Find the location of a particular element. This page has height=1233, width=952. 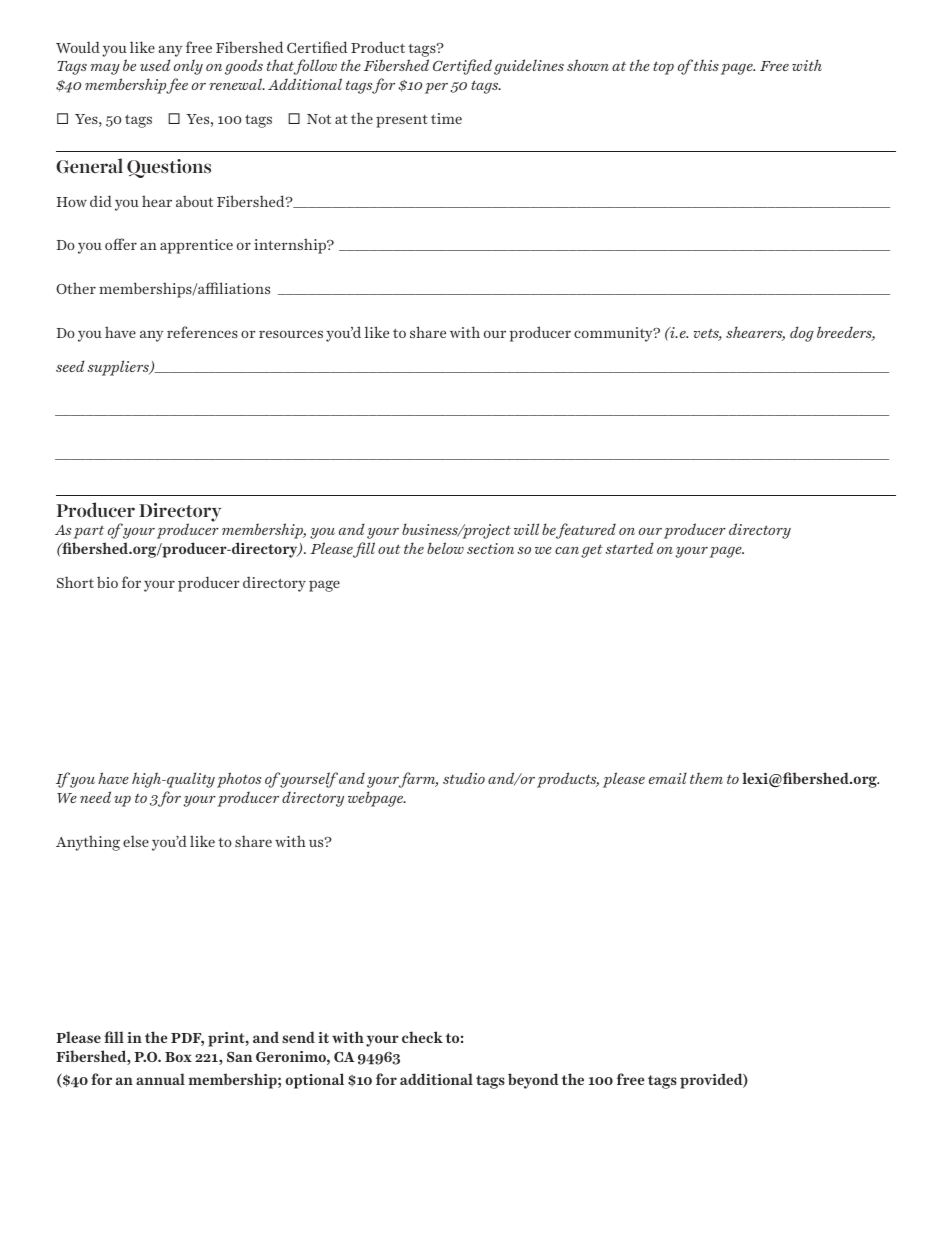

resources is located at coordinates (291, 334).
